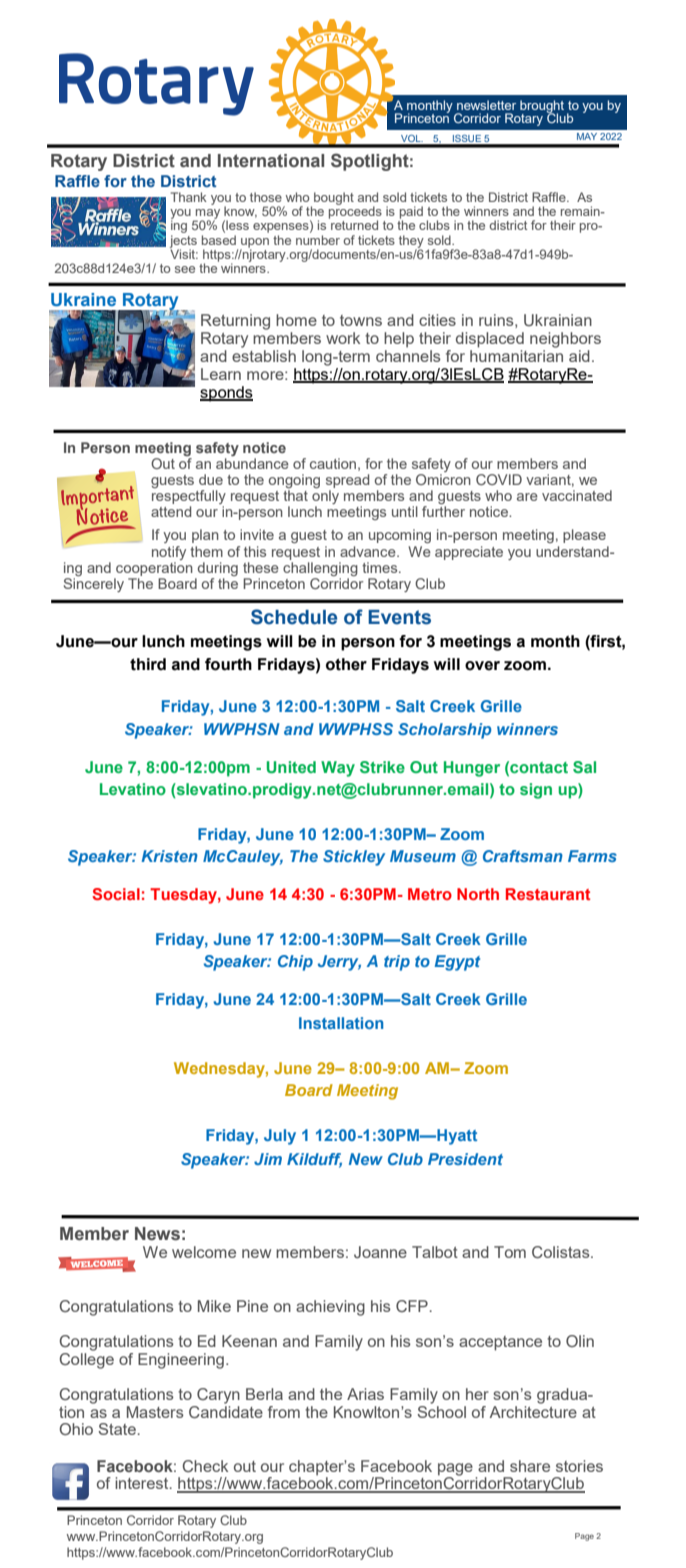 The width and height of the document is (686, 1568). I want to click on Kristen, so click(169, 856).
